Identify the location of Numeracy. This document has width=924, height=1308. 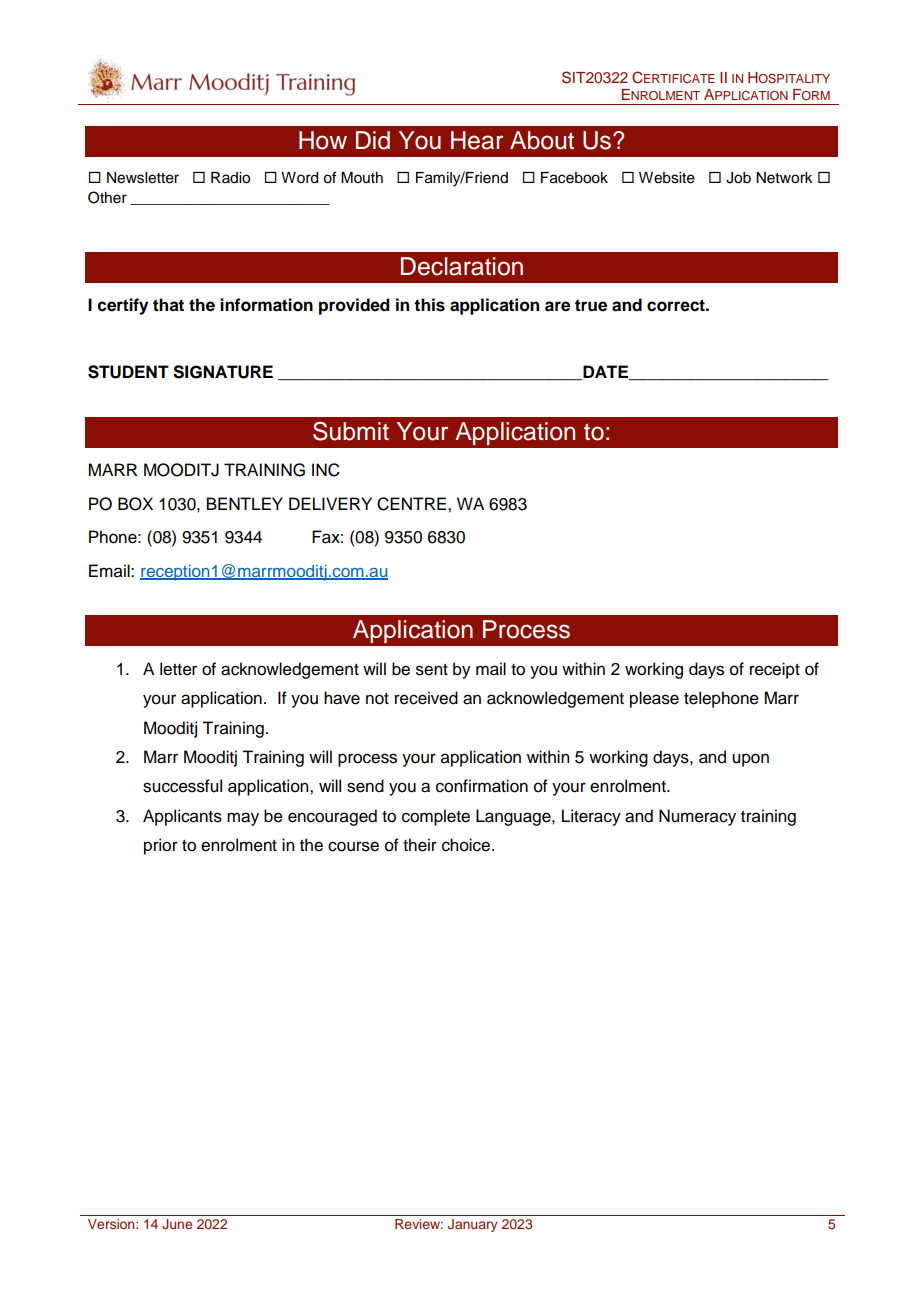
(697, 817).
